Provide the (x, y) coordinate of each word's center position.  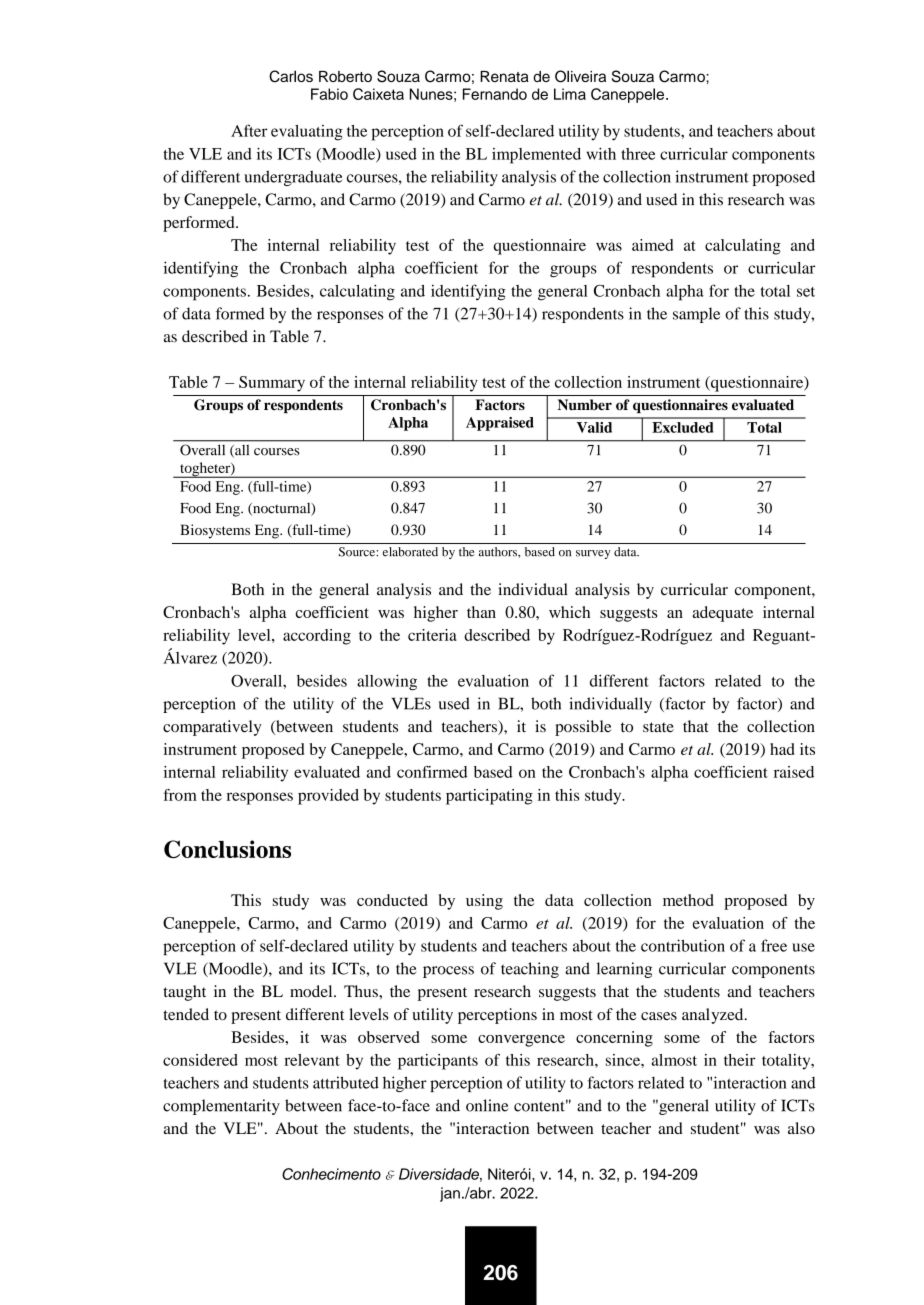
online (487, 1105)
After (249, 130)
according (317, 637)
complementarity (221, 1107)
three (638, 154)
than (481, 612)
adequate (722, 614)
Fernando (495, 94)
